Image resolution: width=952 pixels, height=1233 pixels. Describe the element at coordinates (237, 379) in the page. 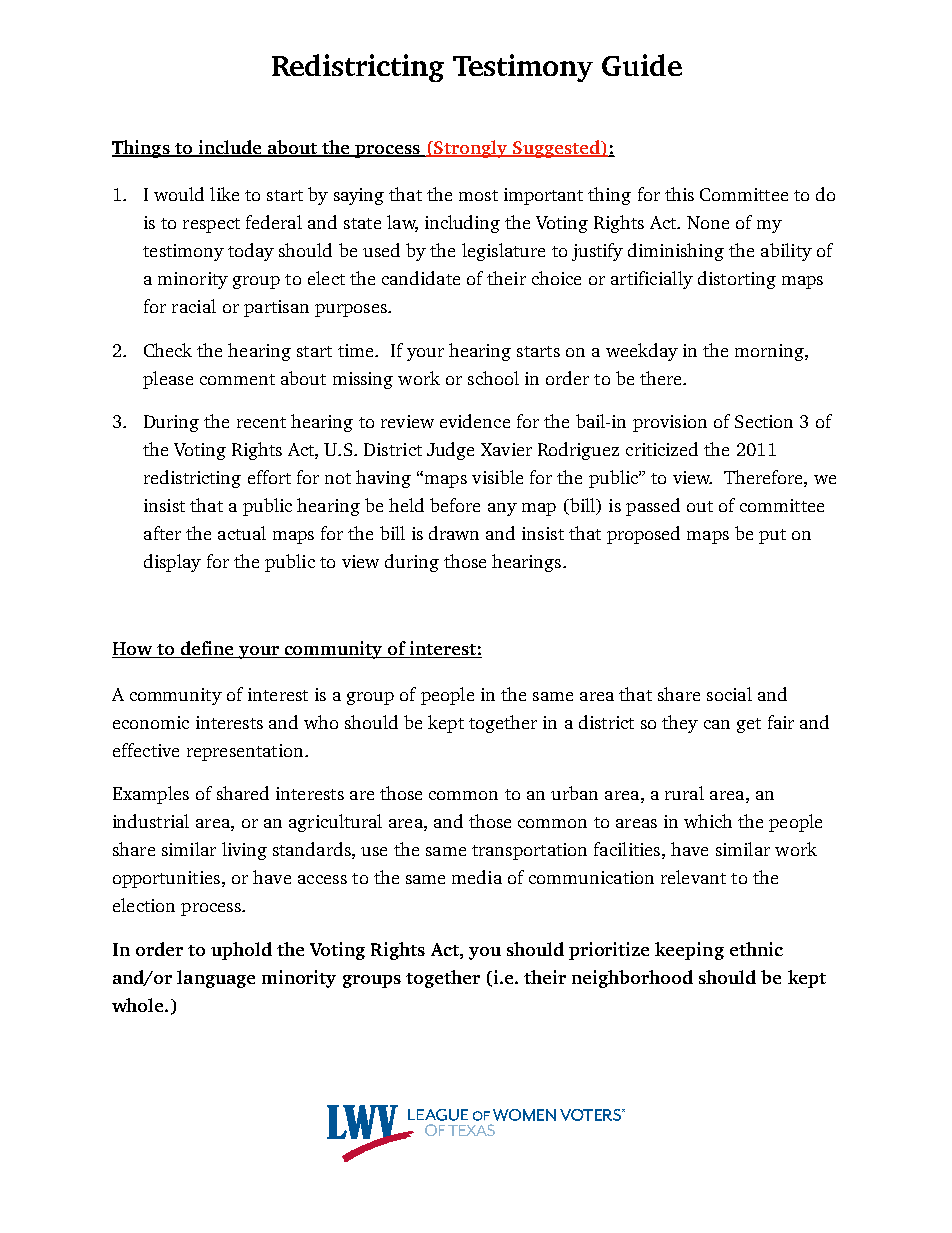

I see `comment` at that location.
